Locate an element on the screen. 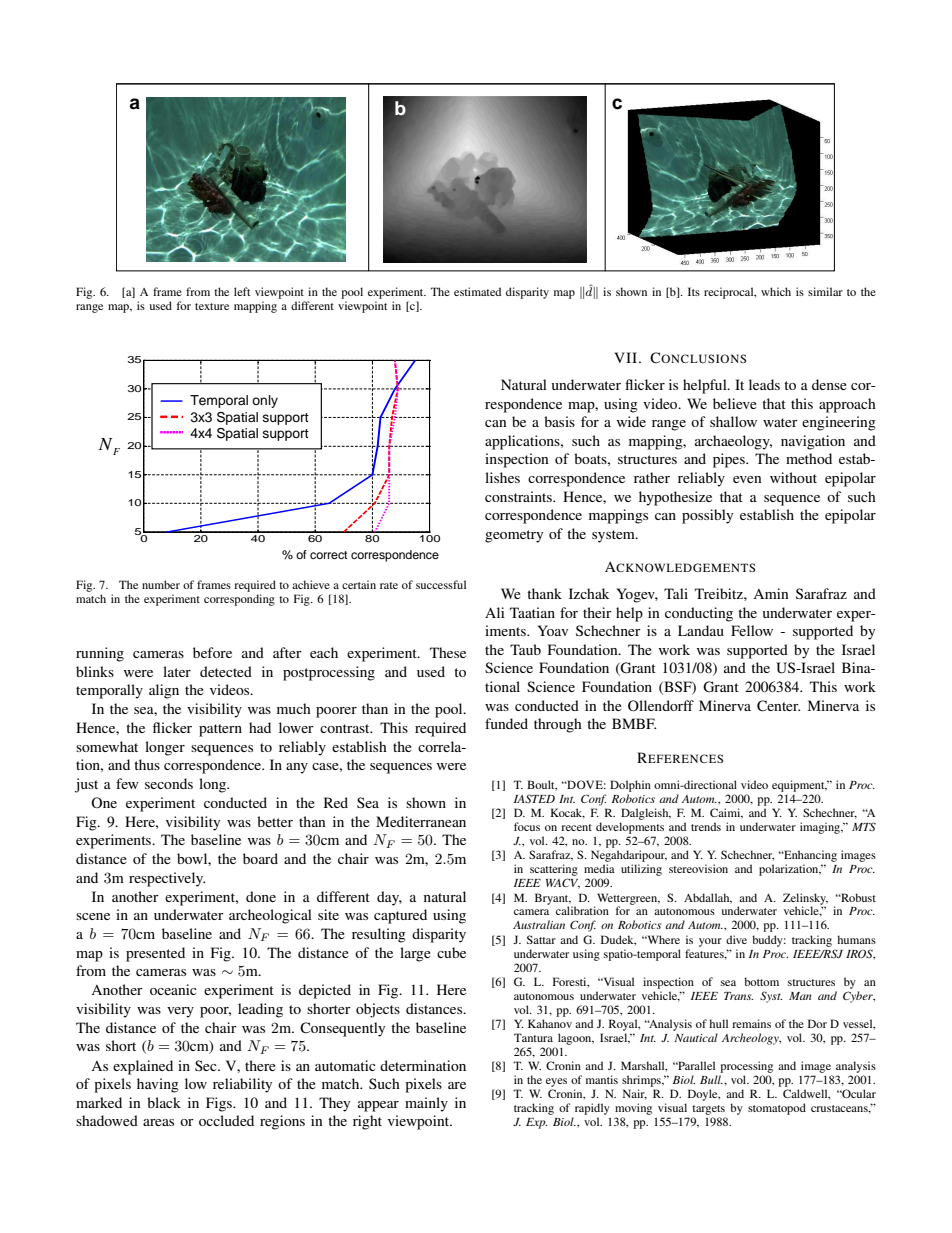 The height and width of the screenshot is (1233, 952). without is located at coordinates (793, 477).
